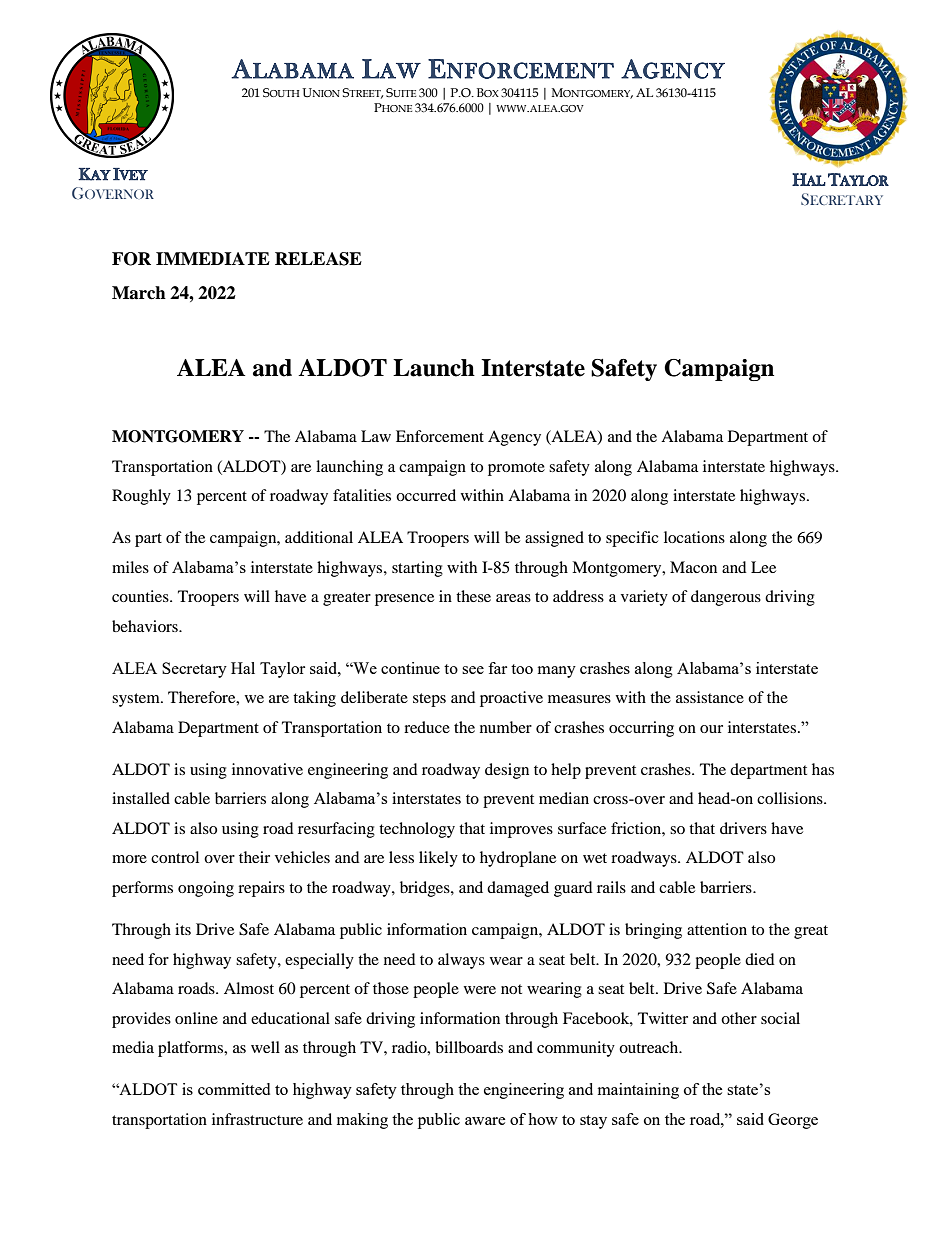  What do you see at coordinates (234, 1089) in the document?
I see `committed` at bounding box center [234, 1089].
